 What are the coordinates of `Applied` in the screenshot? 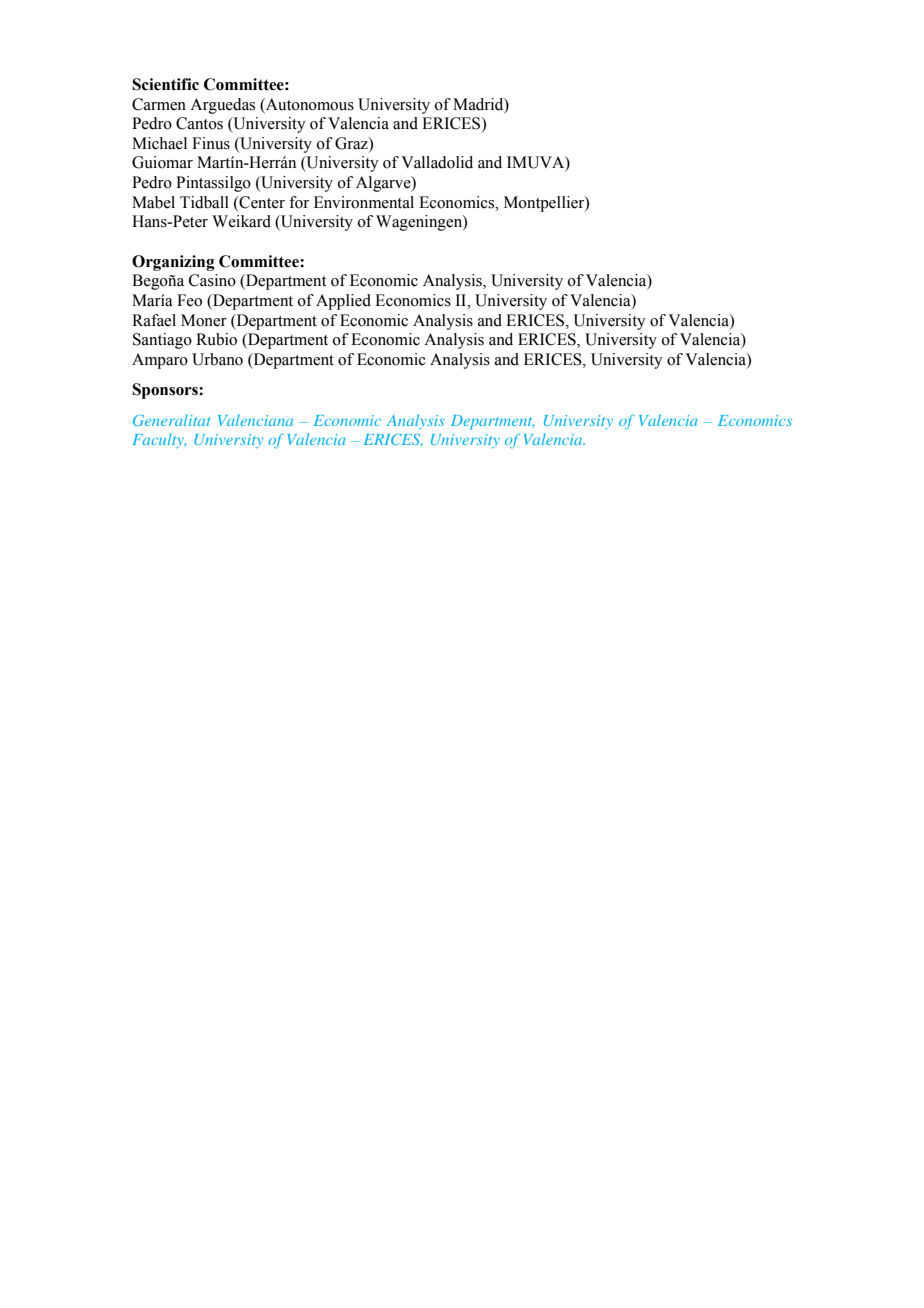 It's located at (343, 302).
